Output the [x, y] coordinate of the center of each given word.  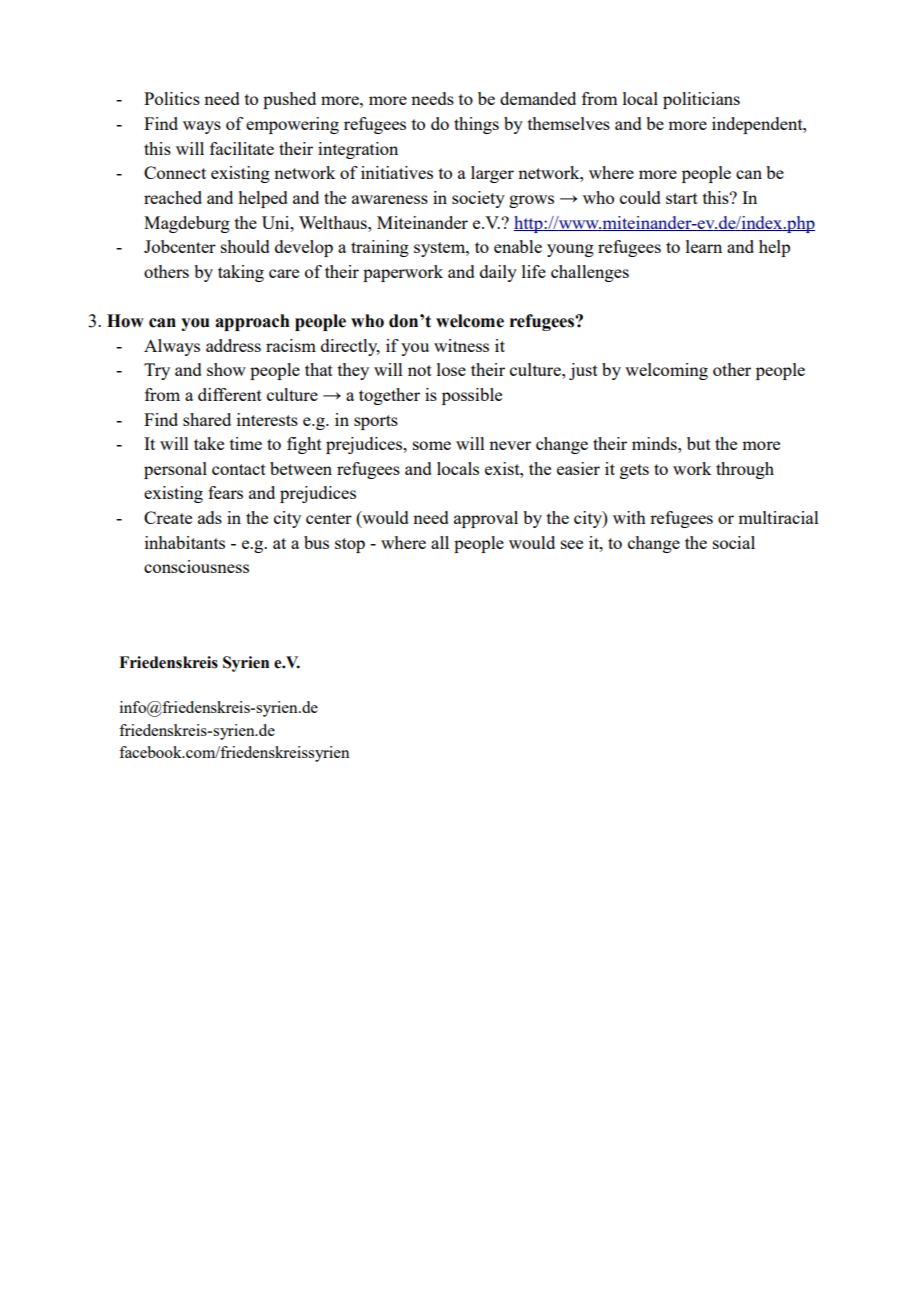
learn [704, 246]
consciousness [196, 566]
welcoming [666, 371]
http [529, 224]
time [246, 443]
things [476, 125]
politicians [701, 100]
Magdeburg [187, 224]
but [699, 443]
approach [252, 322]
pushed [289, 100]
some [432, 445]
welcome [470, 321]
